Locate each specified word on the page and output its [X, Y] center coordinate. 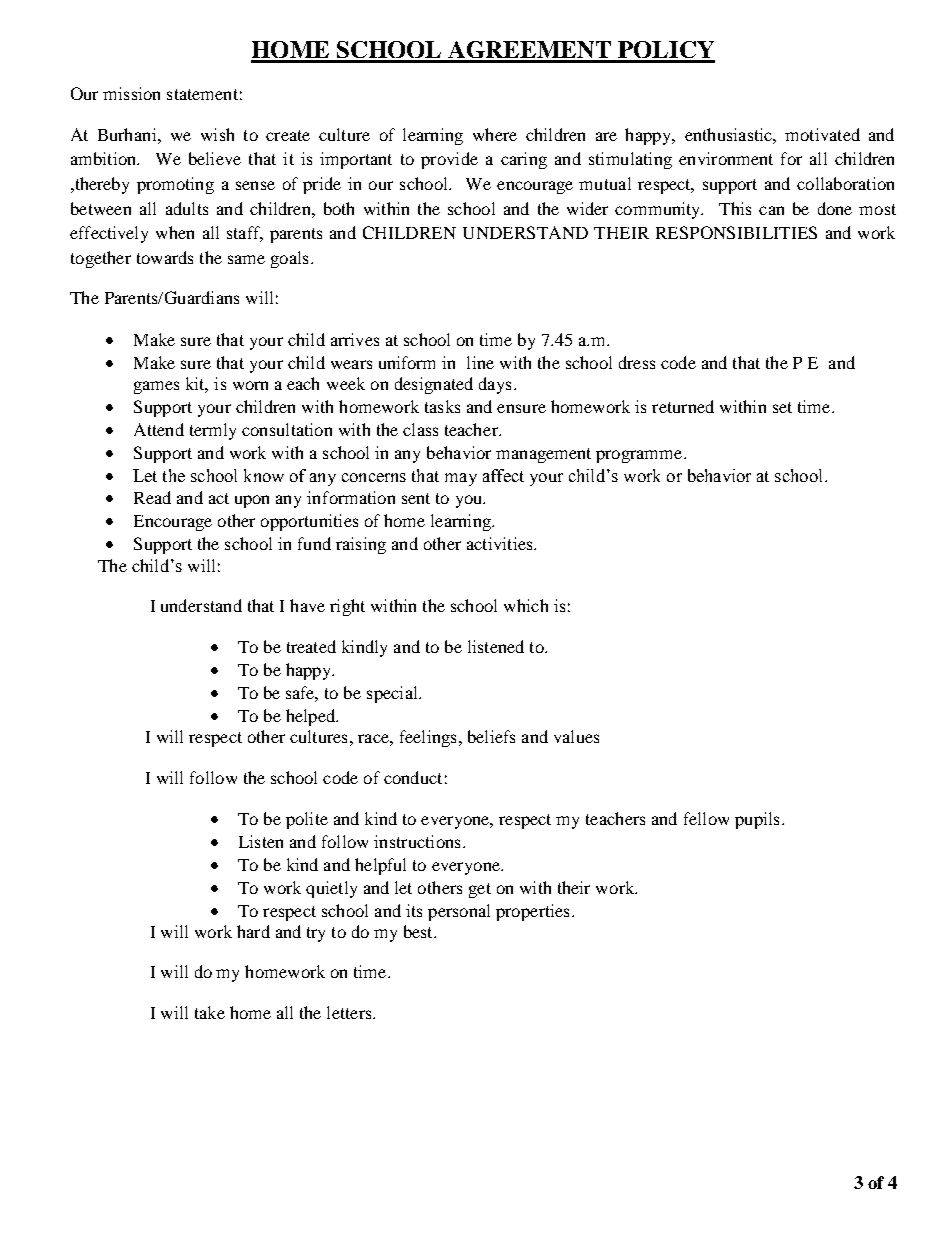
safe [302, 694]
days [495, 385]
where [495, 134]
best [419, 931]
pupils [757, 820]
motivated [822, 134]
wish [217, 134]
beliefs [491, 736]
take [210, 1012]
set [782, 407]
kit [197, 385]
